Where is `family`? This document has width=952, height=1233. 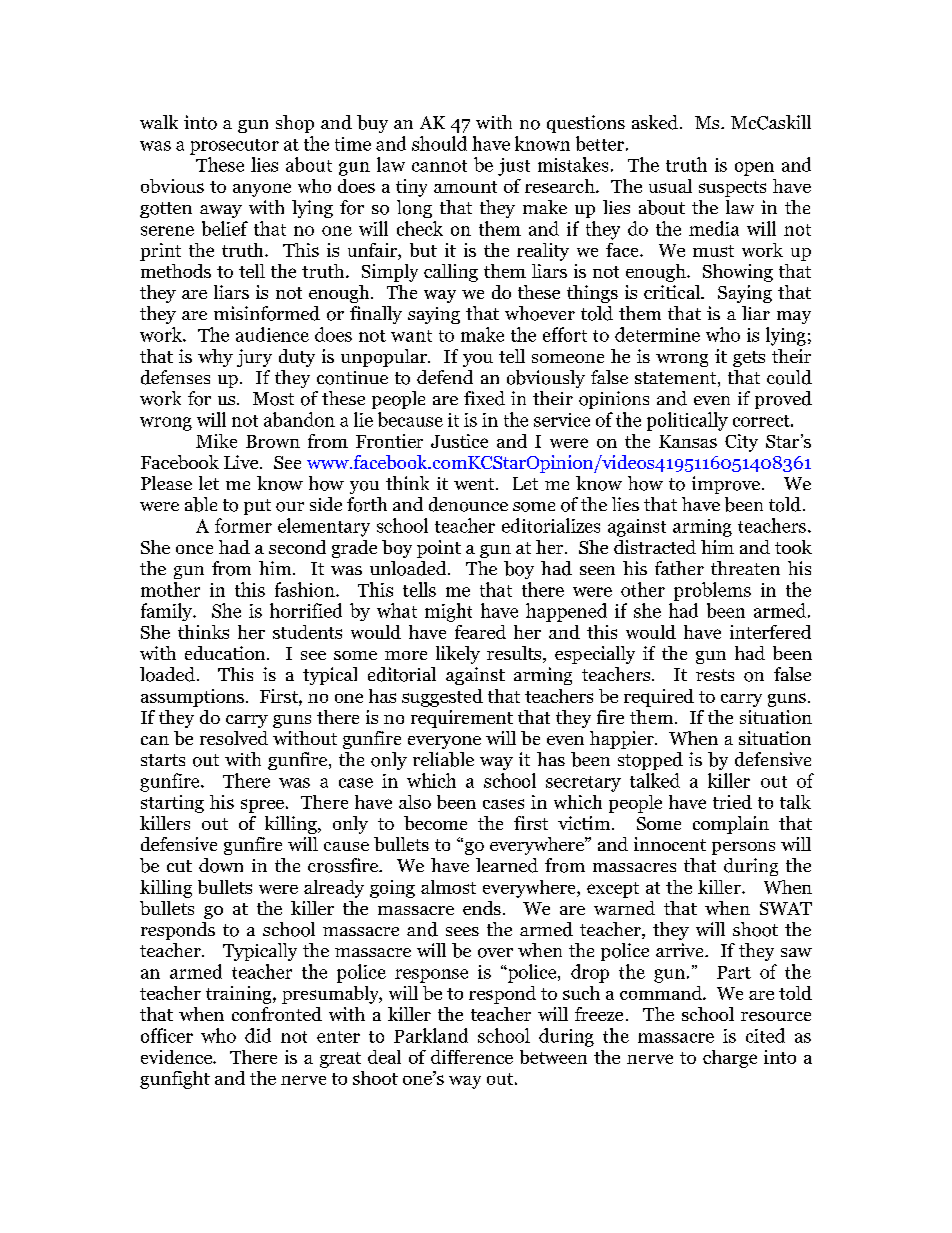
family is located at coordinates (168, 612).
